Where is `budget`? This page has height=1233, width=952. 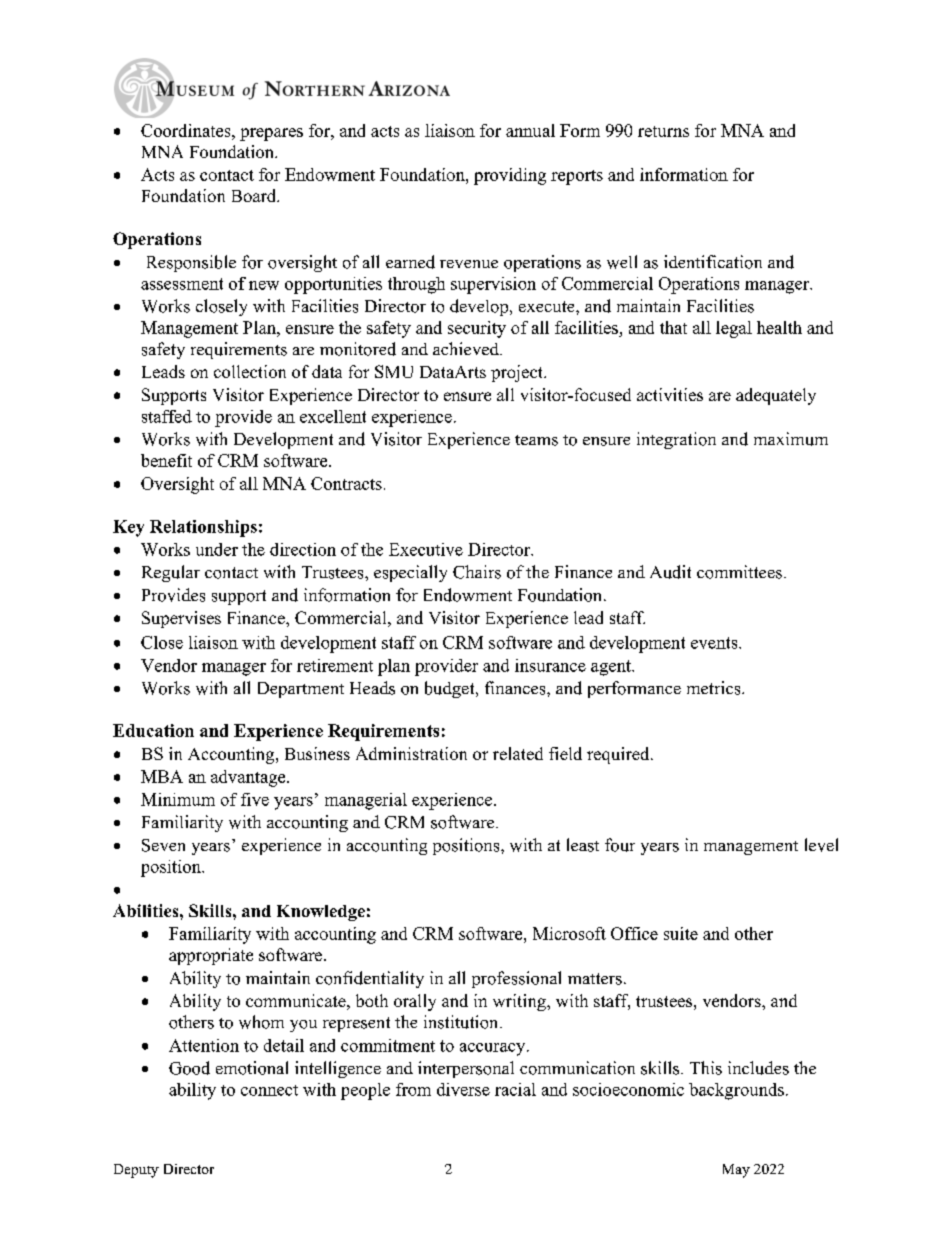
budget is located at coordinates (451, 689).
